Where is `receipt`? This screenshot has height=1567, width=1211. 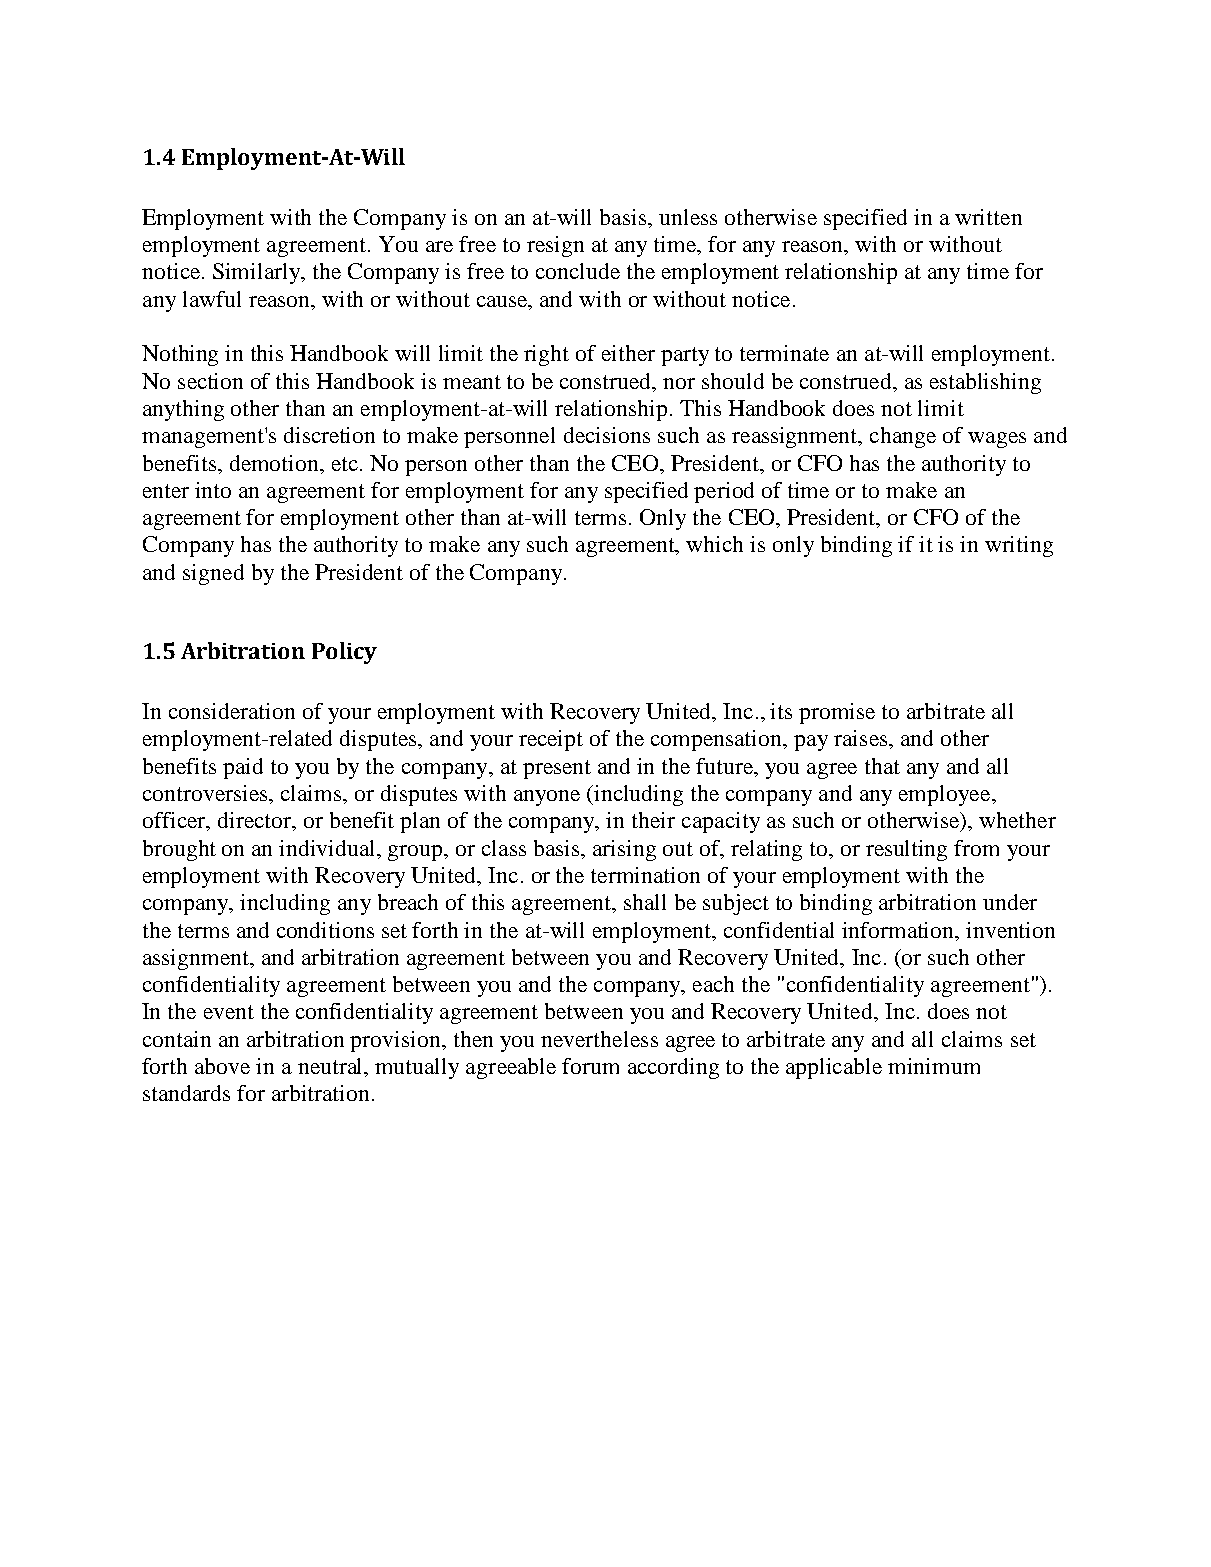 receipt is located at coordinates (551, 740).
